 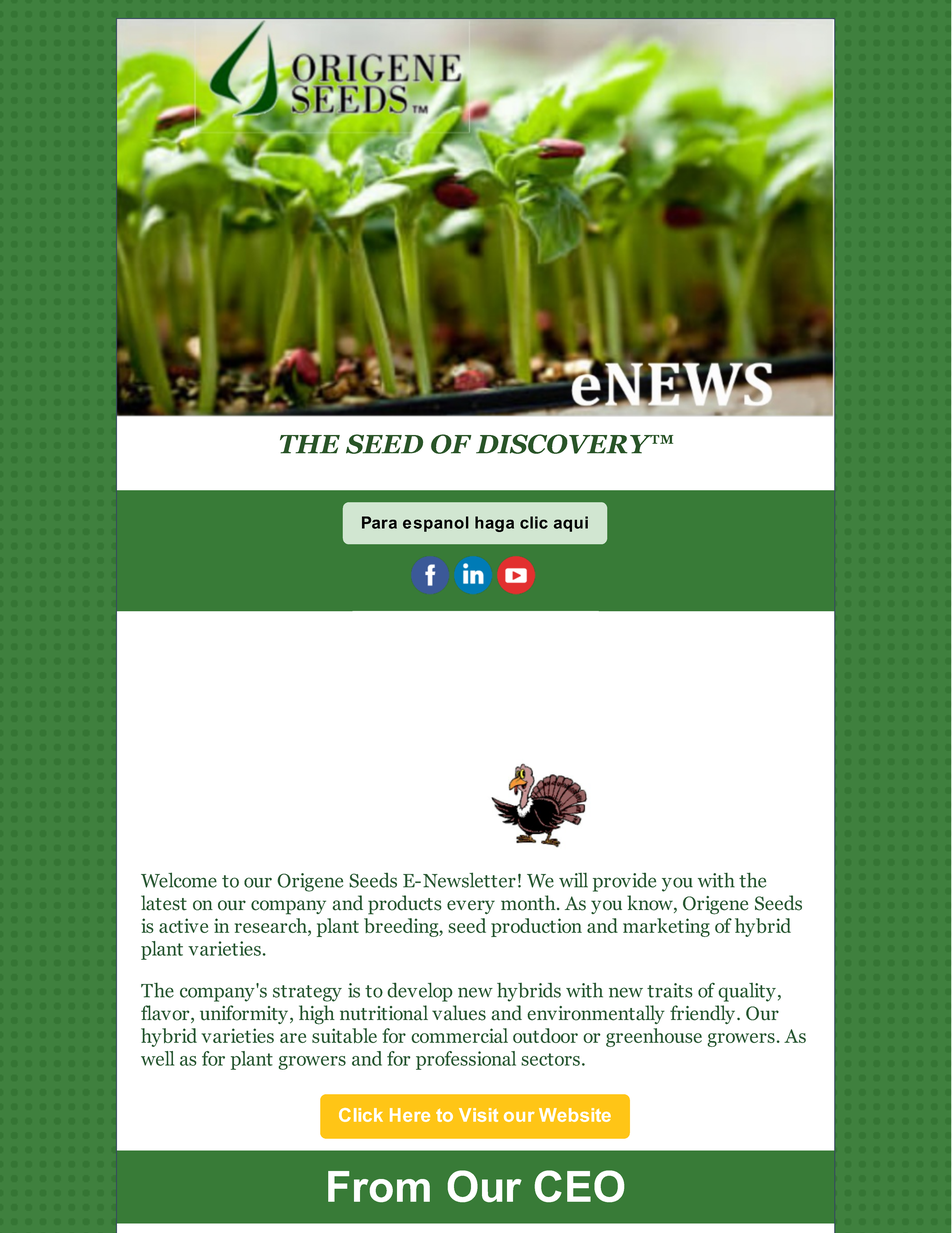 What do you see at coordinates (179, 880) in the page?
I see `Welcome` at bounding box center [179, 880].
